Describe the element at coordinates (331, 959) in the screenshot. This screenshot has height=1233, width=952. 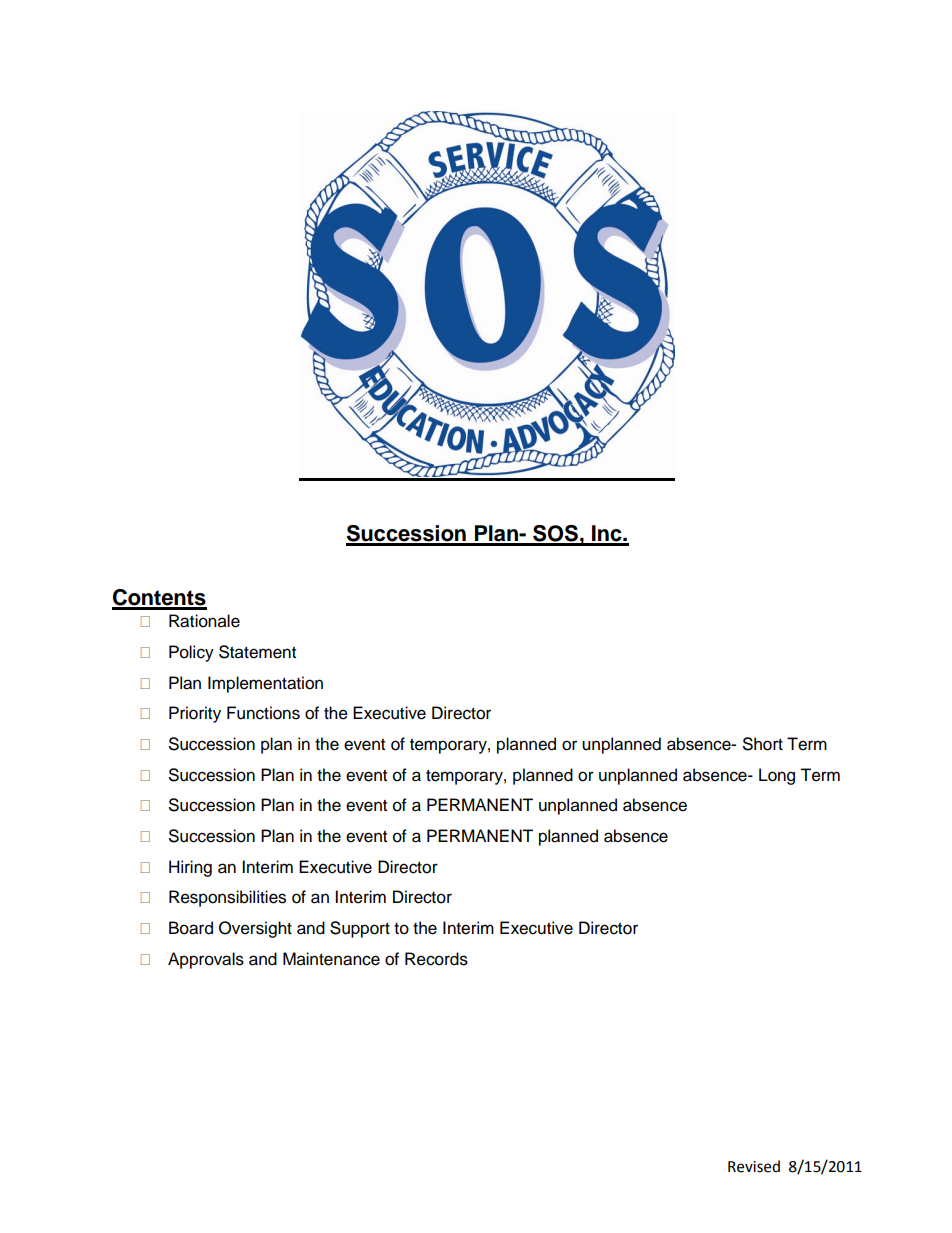
I see `Maintenance` at that location.
